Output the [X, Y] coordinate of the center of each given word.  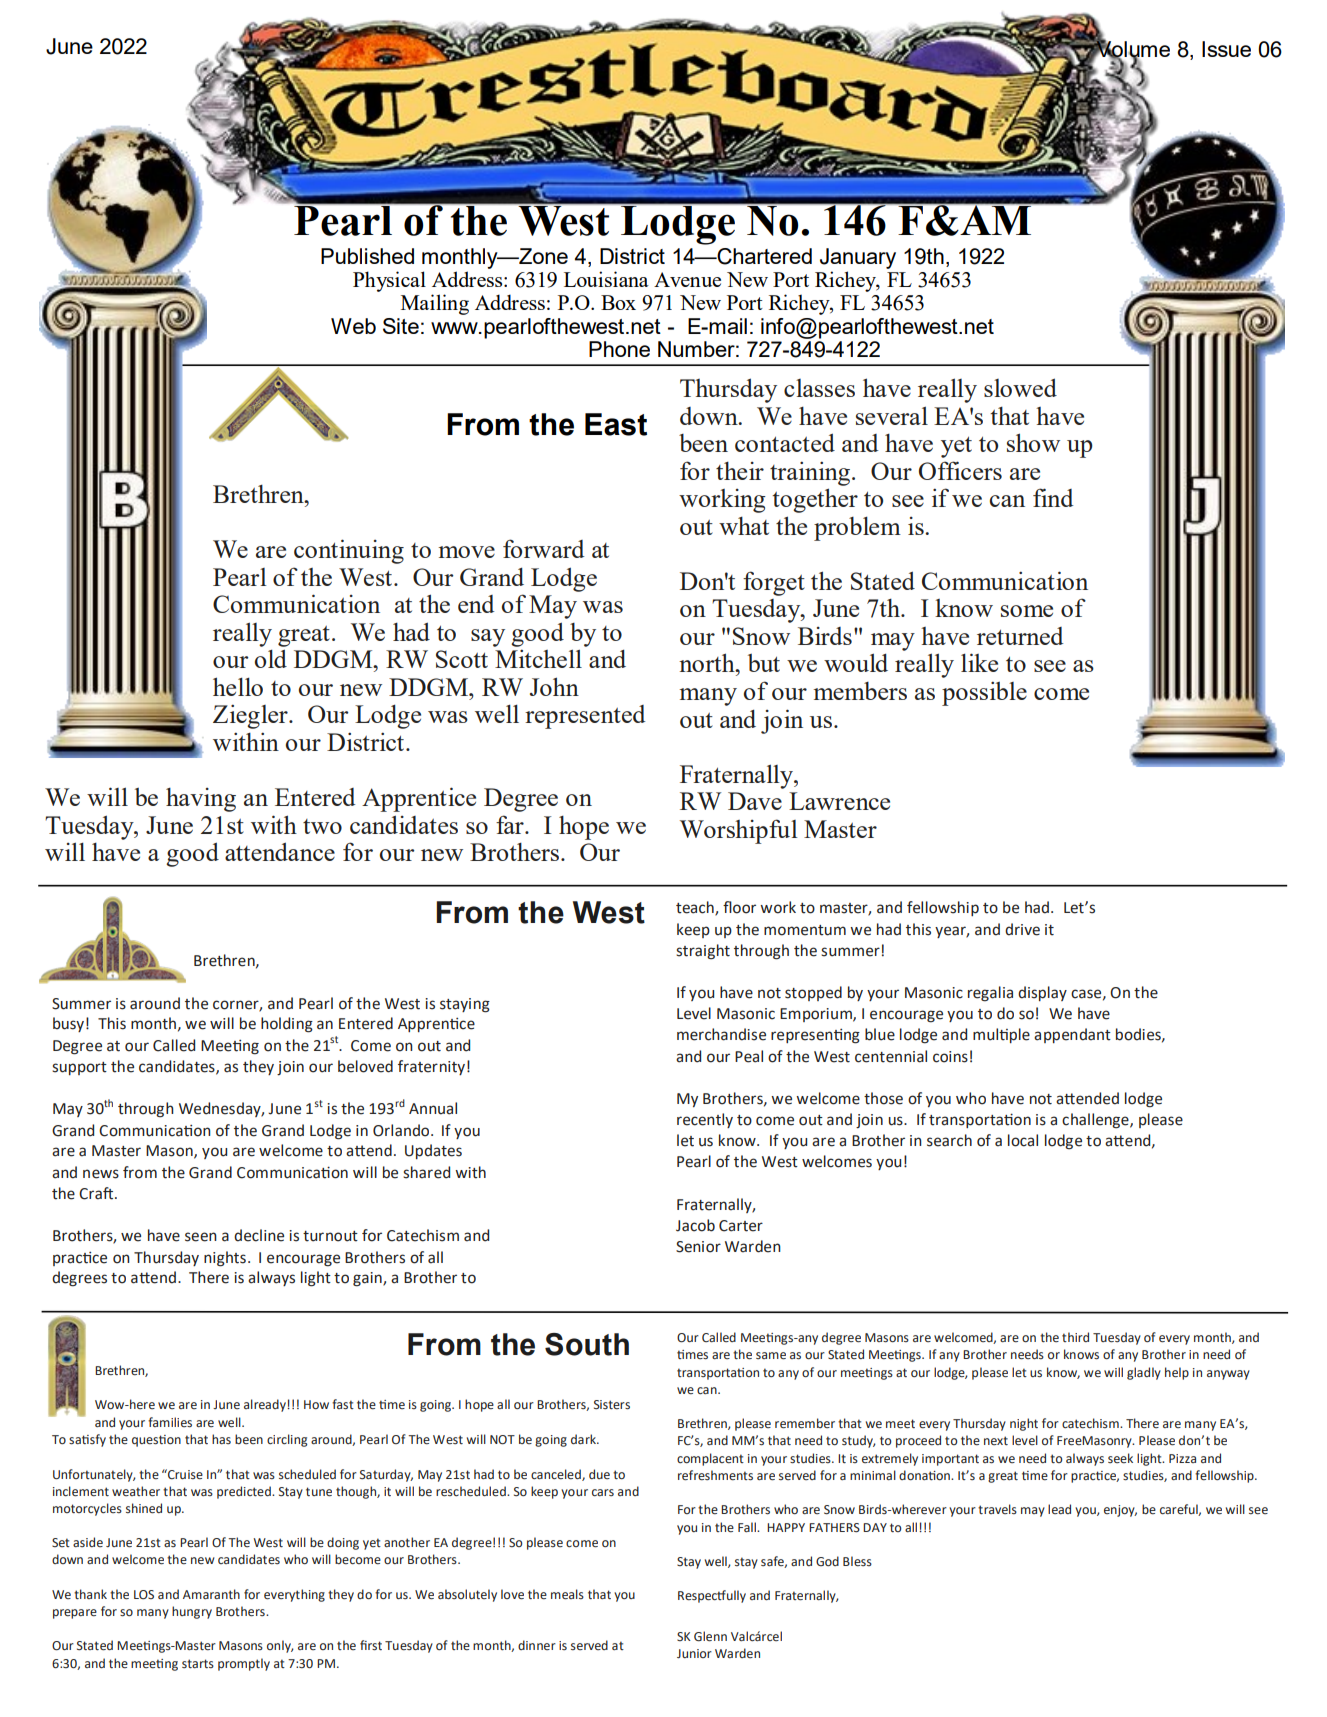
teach [696, 908]
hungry [192, 1612]
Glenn [710, 1636]
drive [1022, 929]
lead [1059, 1509]
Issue [1226, 49]
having [201, 800]
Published [367, 256]
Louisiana [606, 279]
